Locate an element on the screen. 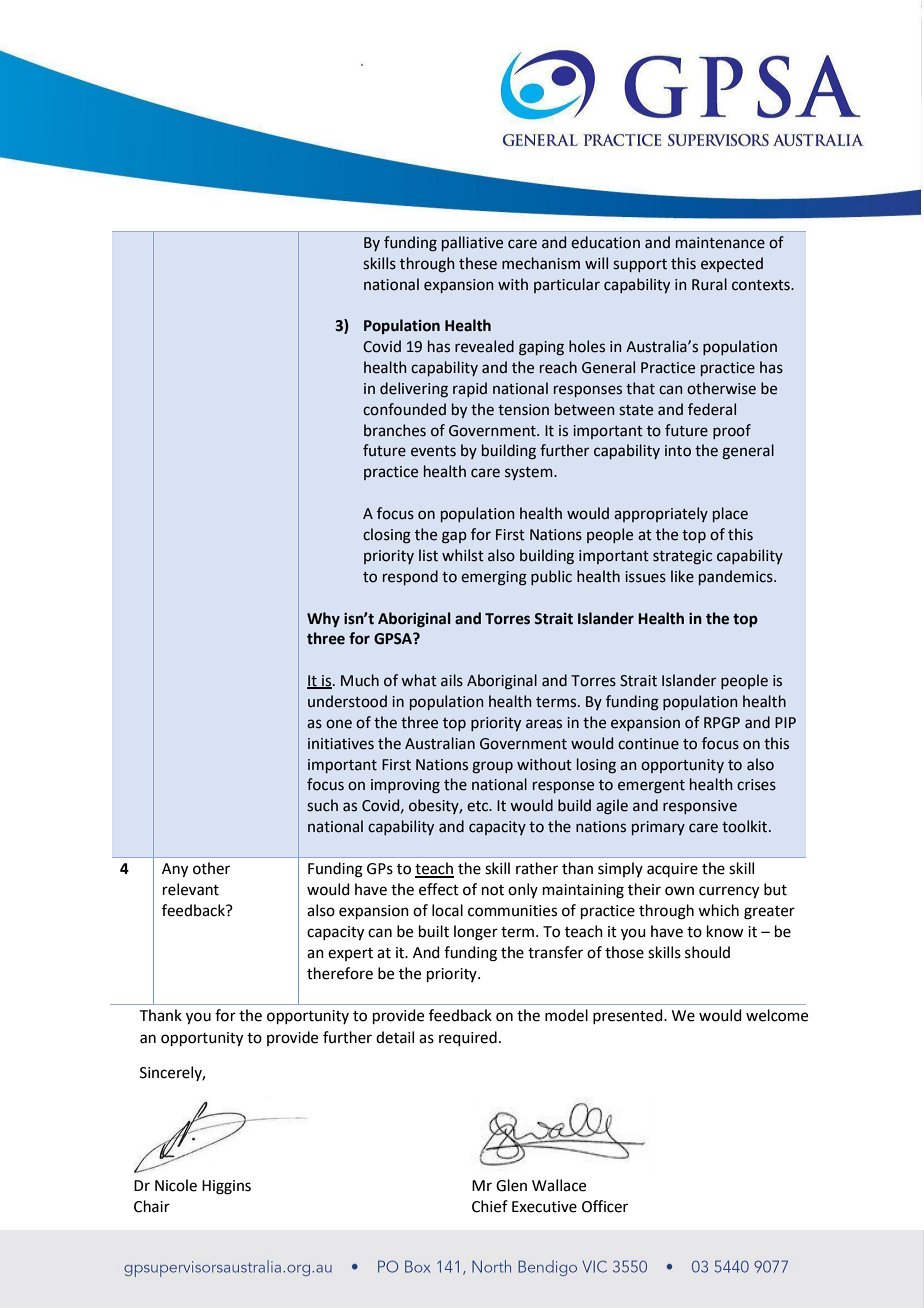 The width and height of the screenshot is (924, 1308). Officer is located at coordinates (605, 1206).
